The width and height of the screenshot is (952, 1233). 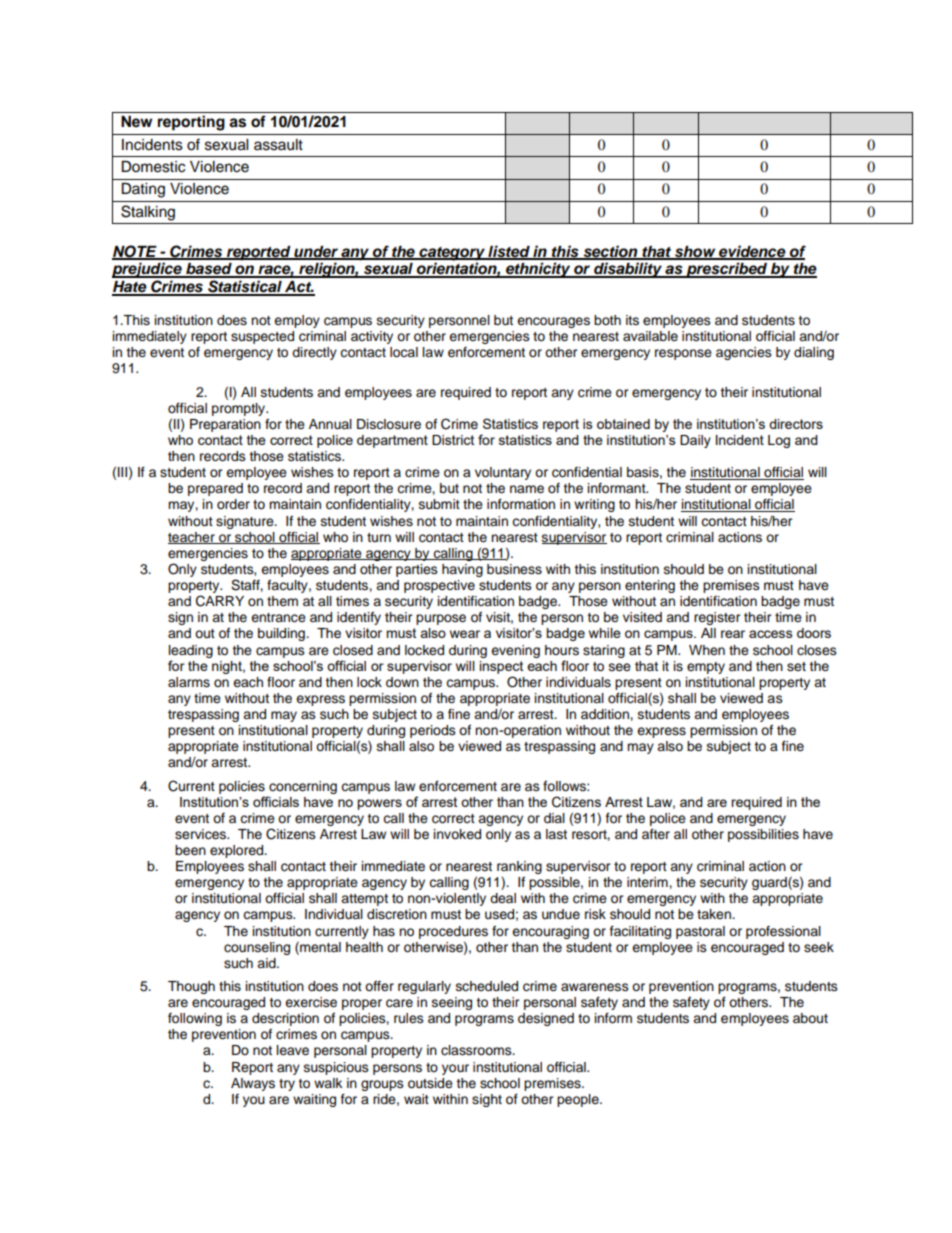 What do you see at coordinates (201, 834) in the screenshot?
I see `services` at bounding box center [201, 834].
